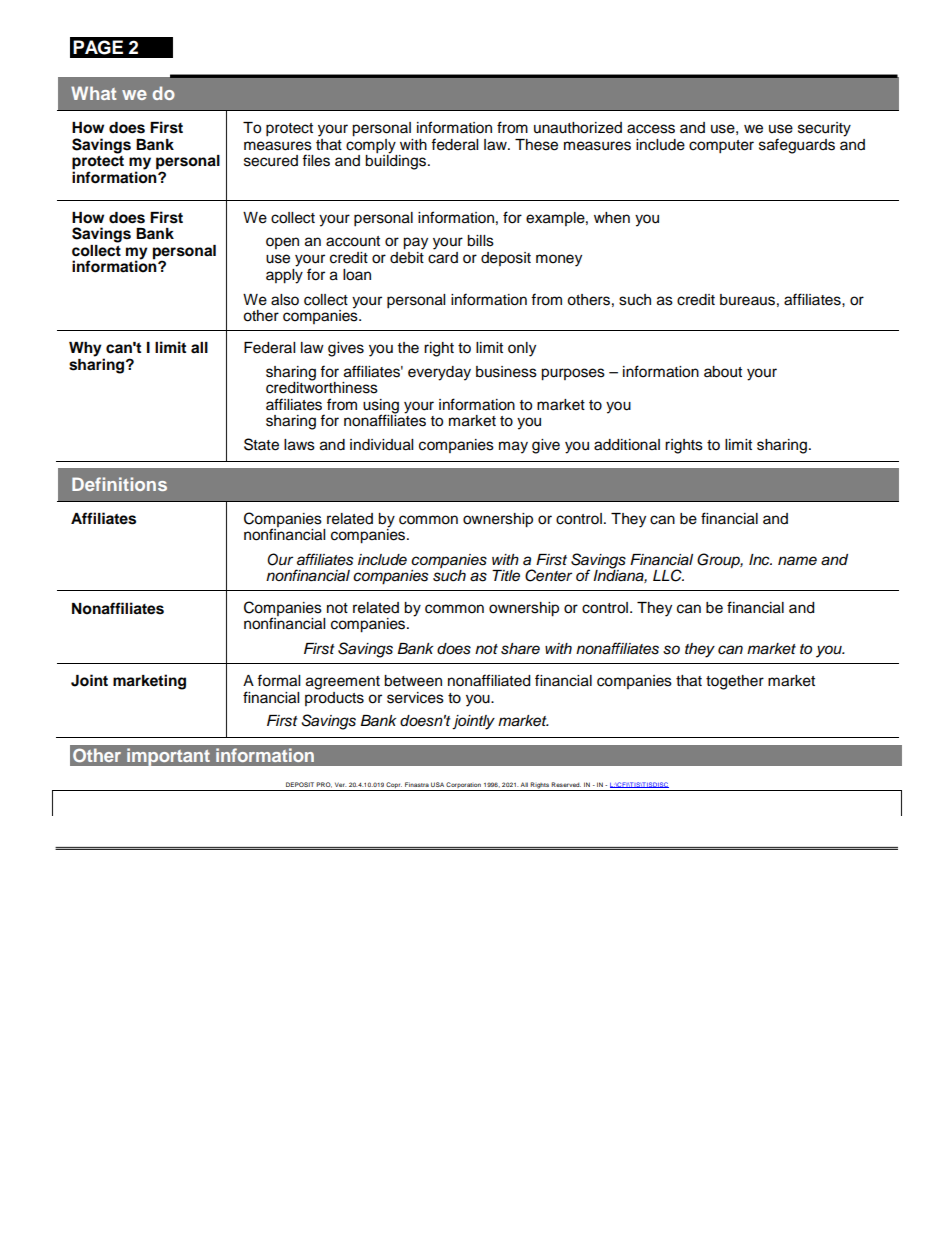 Image resolution: width=952 pixels, height=1233 pixels. I want to click on Title, so click(506, 576).
